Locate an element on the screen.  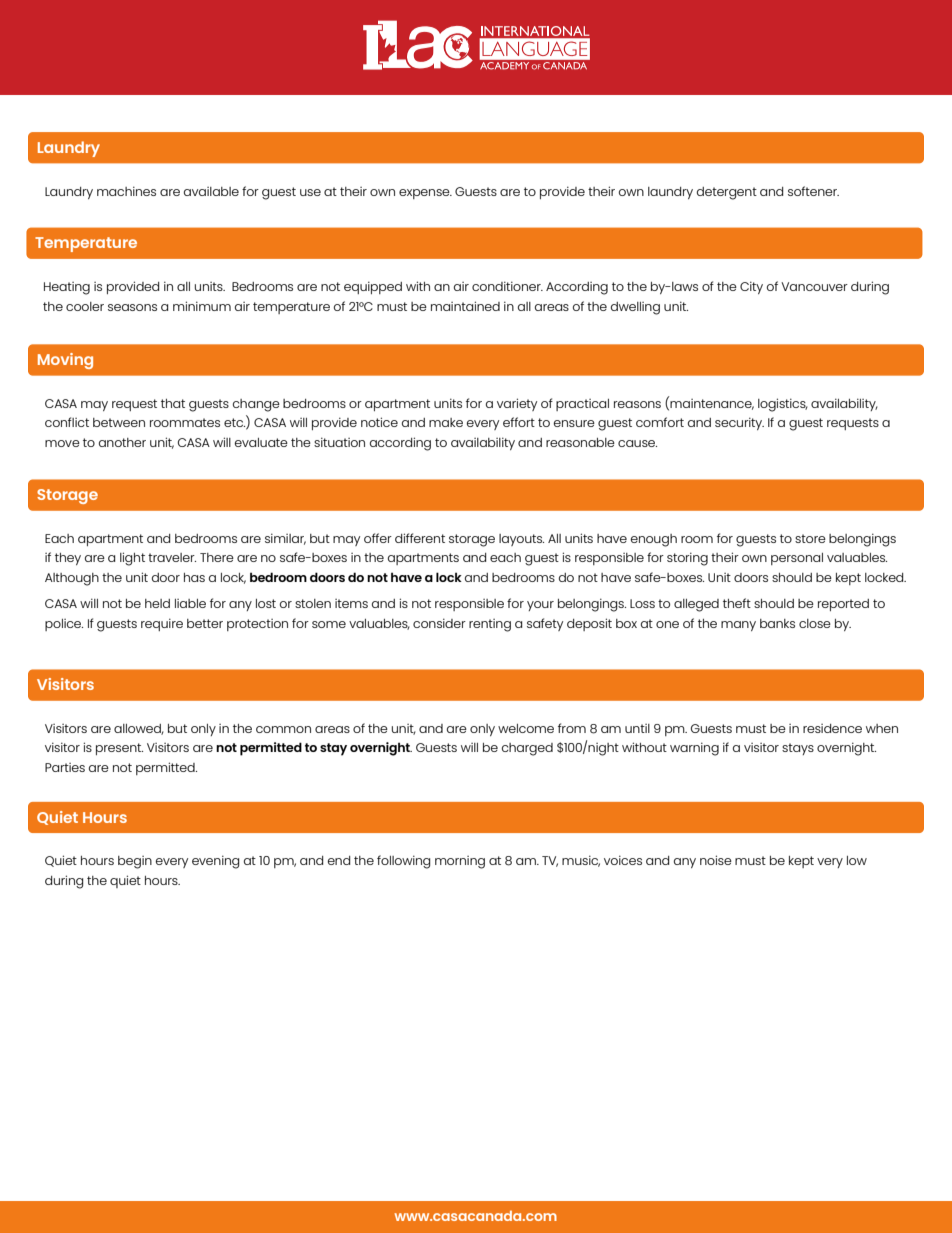
banks is located at coordinates (777, 623).
